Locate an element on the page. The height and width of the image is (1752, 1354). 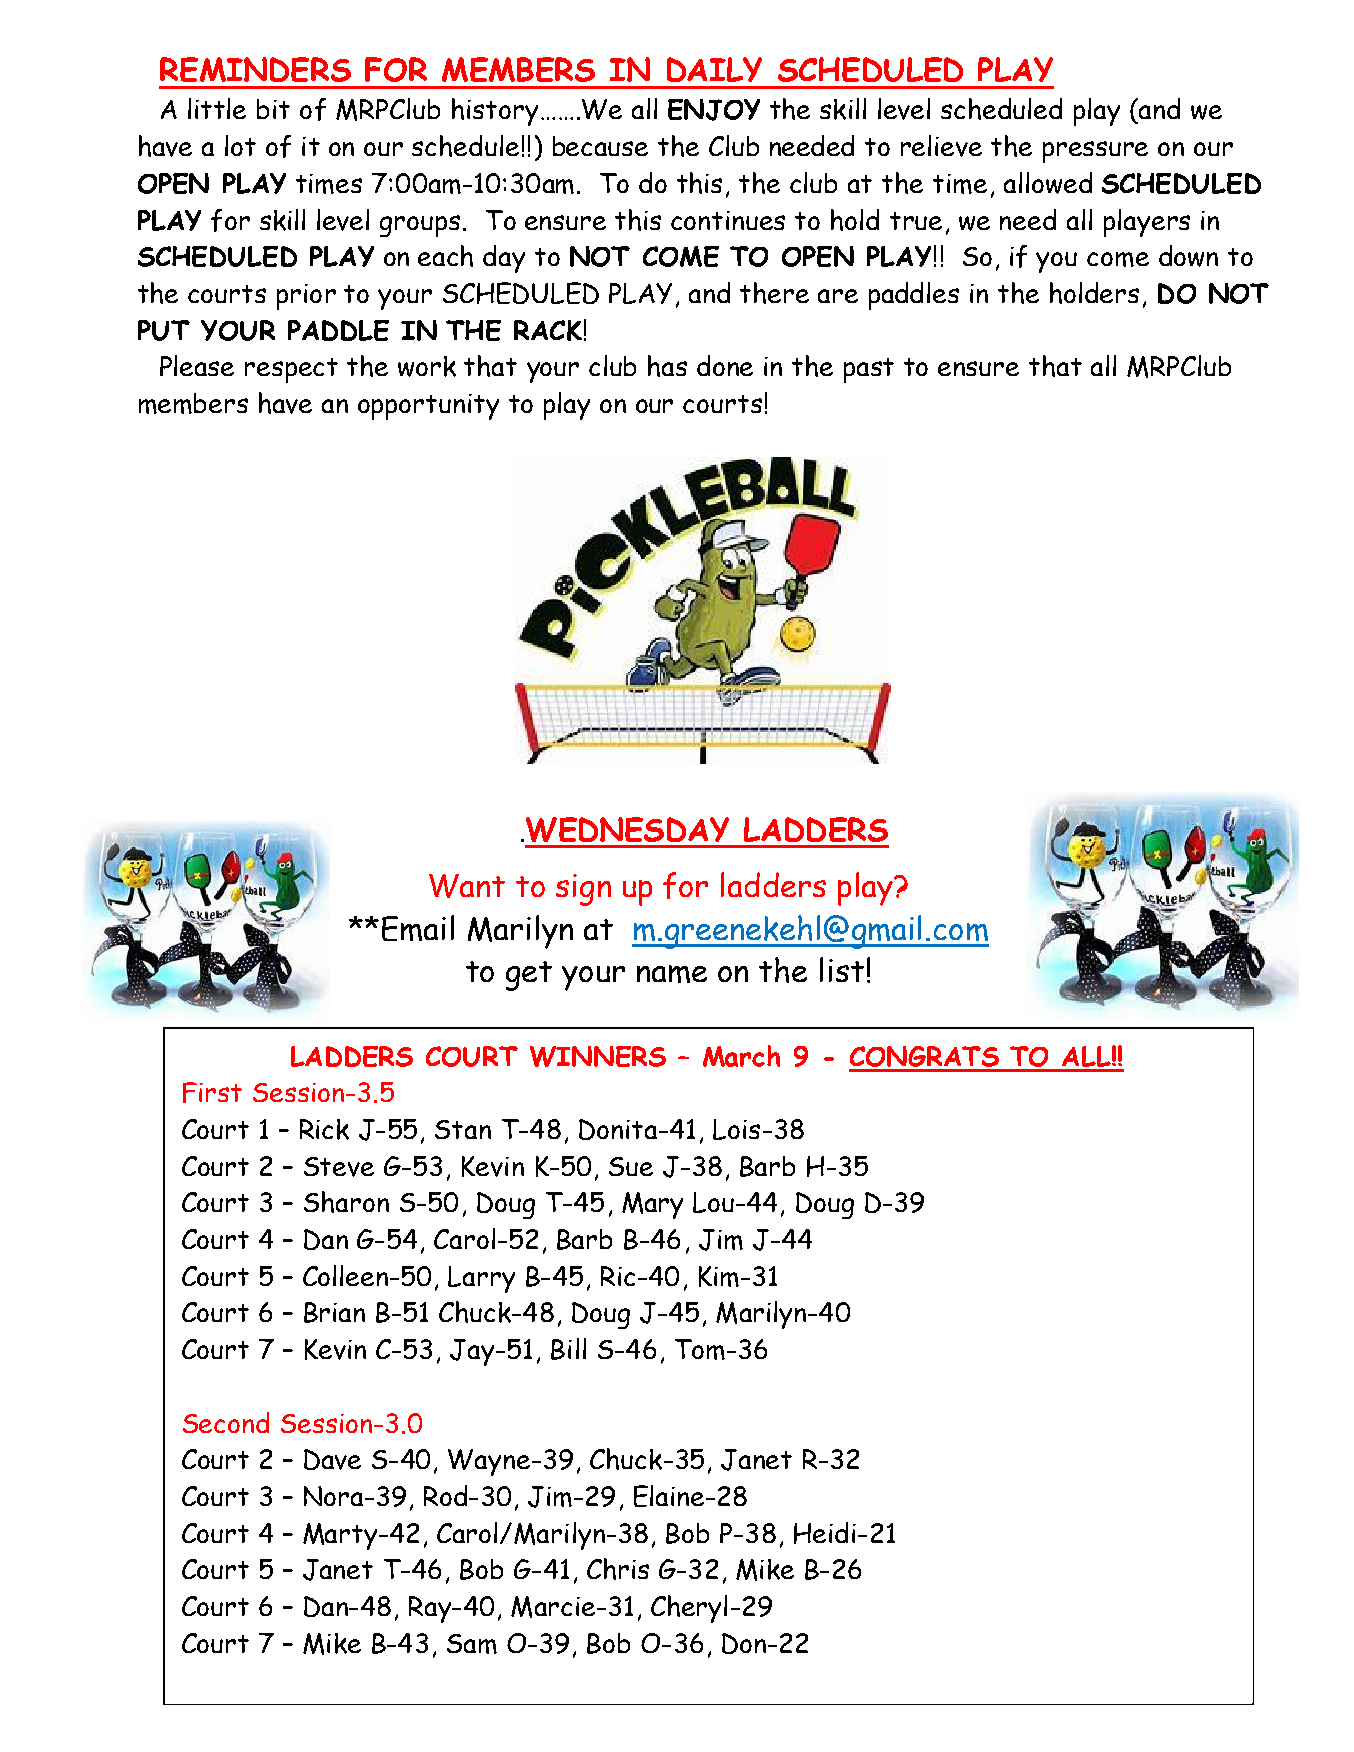
ENJOY is located at coordinates (714, 110).
